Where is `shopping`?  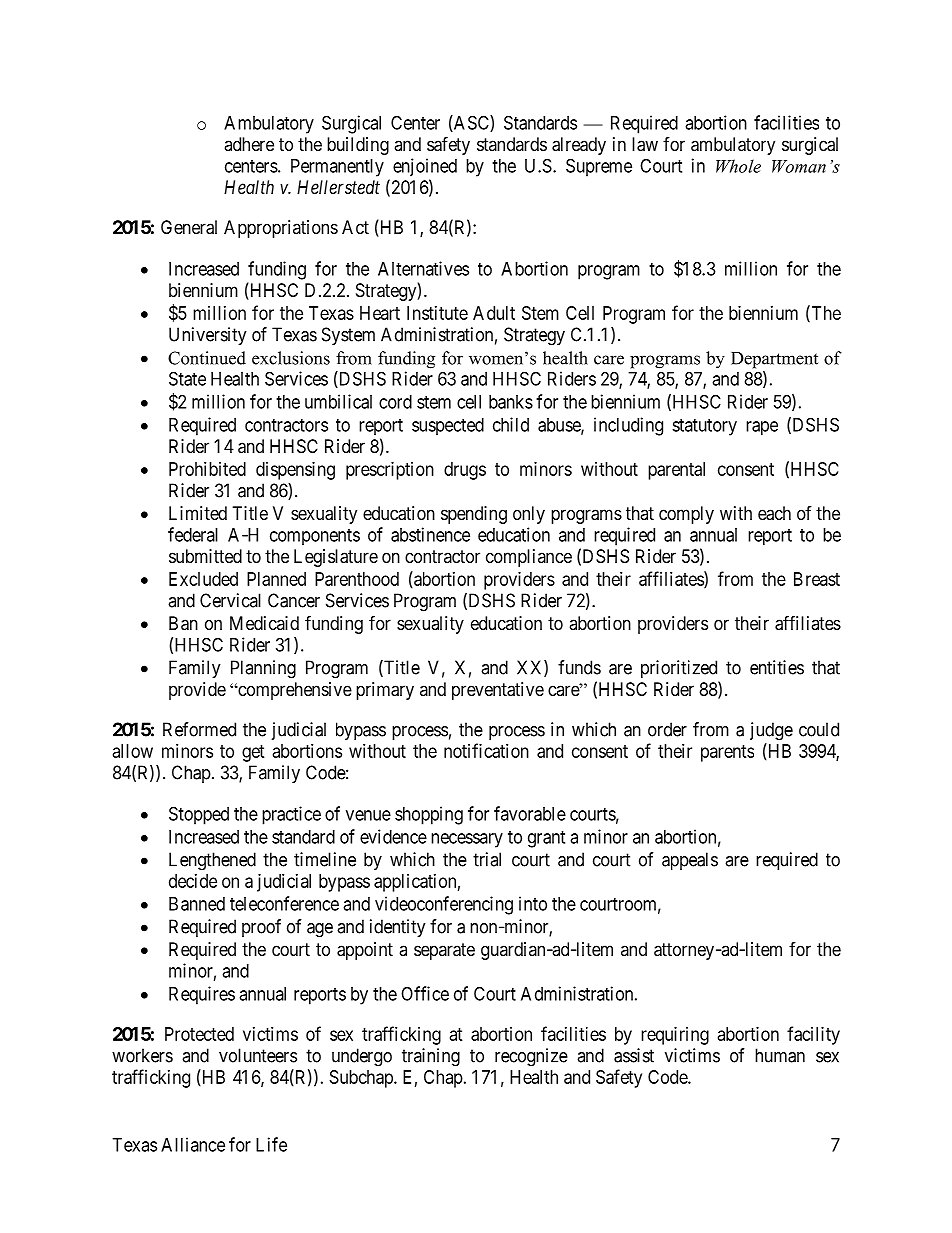
shopping is located at coordinates (429, 815).
